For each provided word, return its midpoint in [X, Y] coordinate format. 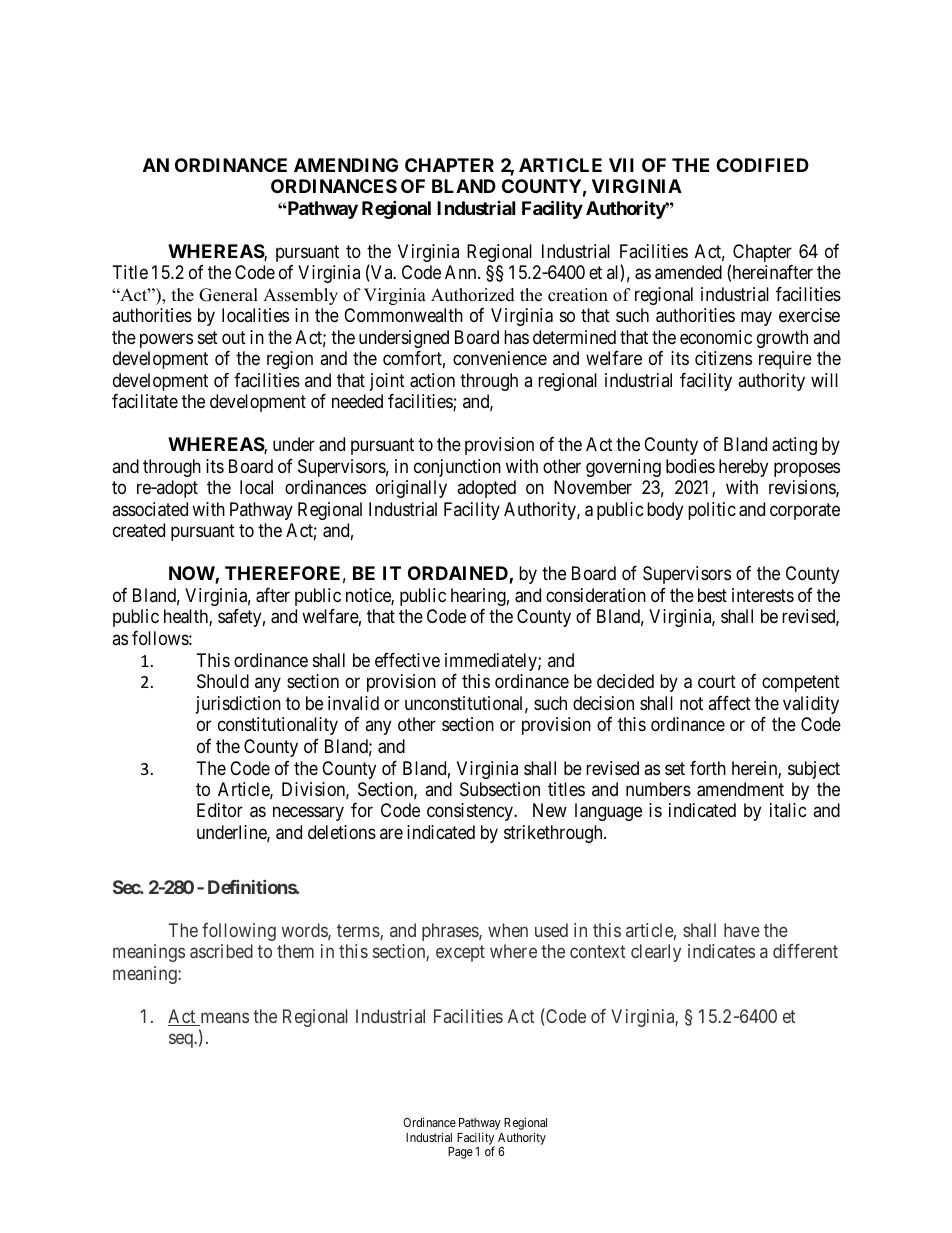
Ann [462, 272]
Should [223, 681]
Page [460, 1153]
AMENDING [346, 165]
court [717, 681]
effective [407, 660]
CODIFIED [762, 165]
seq [182, 1041]
